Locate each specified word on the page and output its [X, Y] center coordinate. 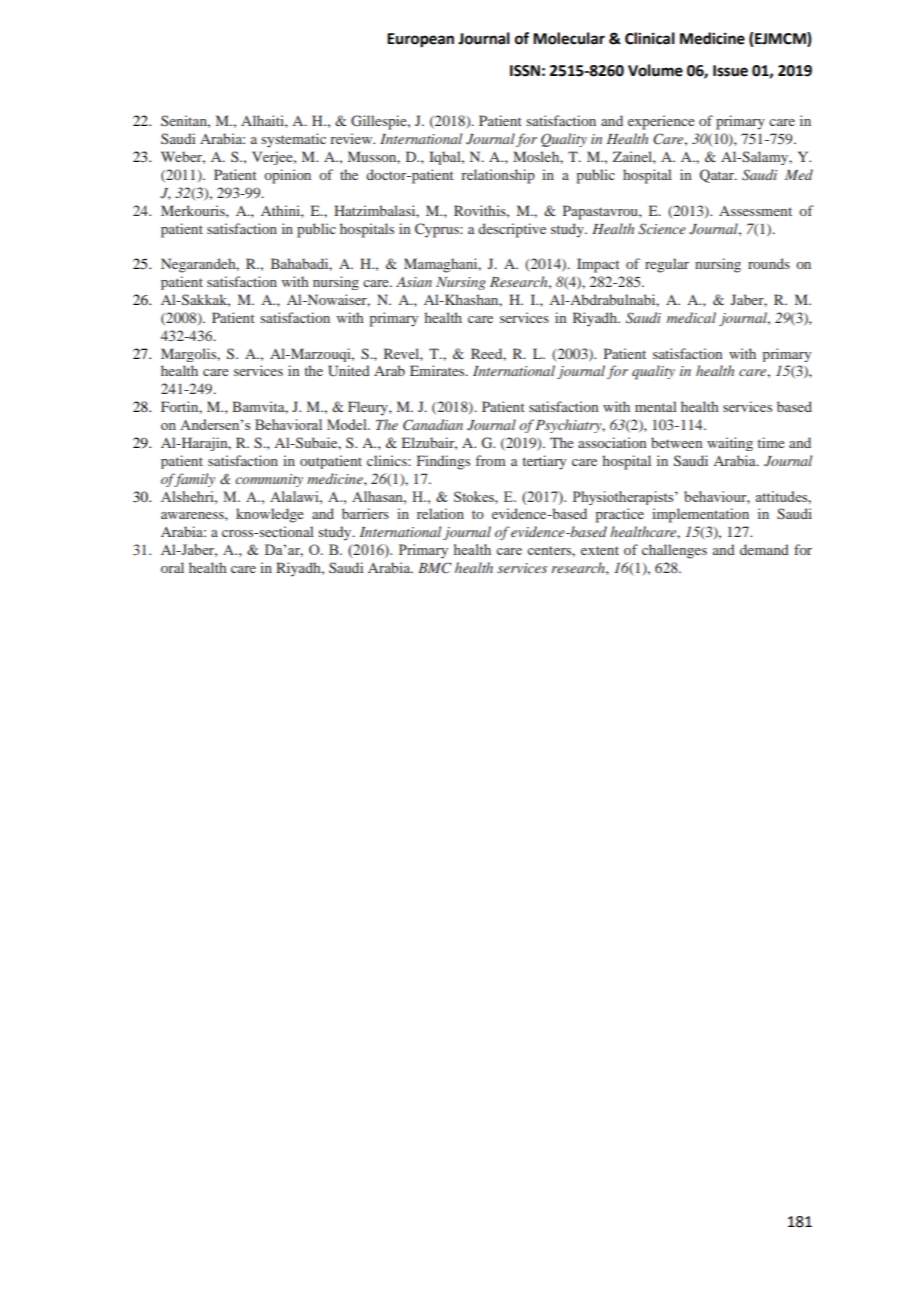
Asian [414, 282]
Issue [730, 71]
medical [691, 317]
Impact [598, 265]
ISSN [525, 71]
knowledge [270, 515]
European [420, 40]
